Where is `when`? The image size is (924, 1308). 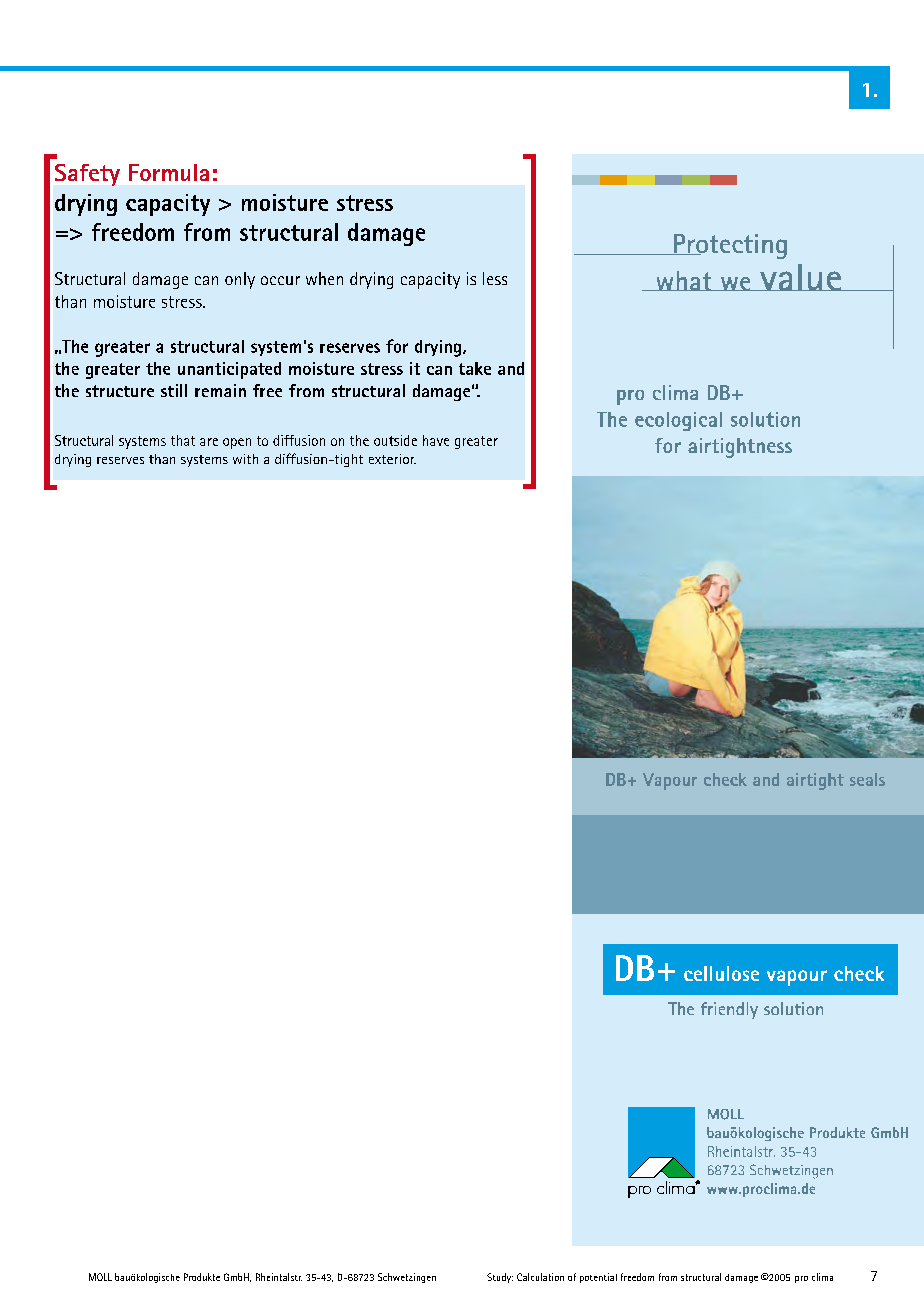 when is located at coordinates (324, 278).
